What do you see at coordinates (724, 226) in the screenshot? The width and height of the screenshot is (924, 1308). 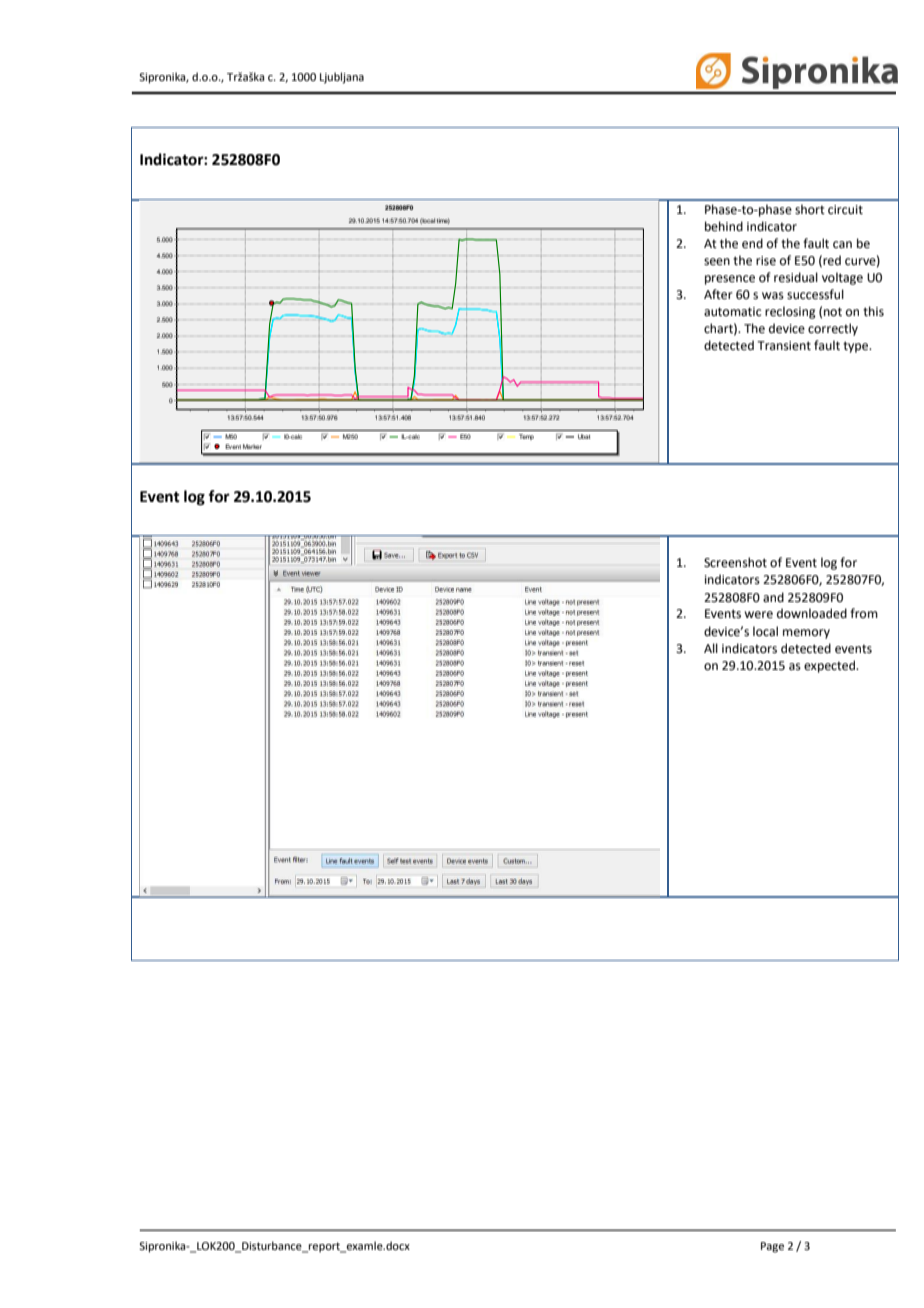 I see `behind` at bounding box center [724, 226].
